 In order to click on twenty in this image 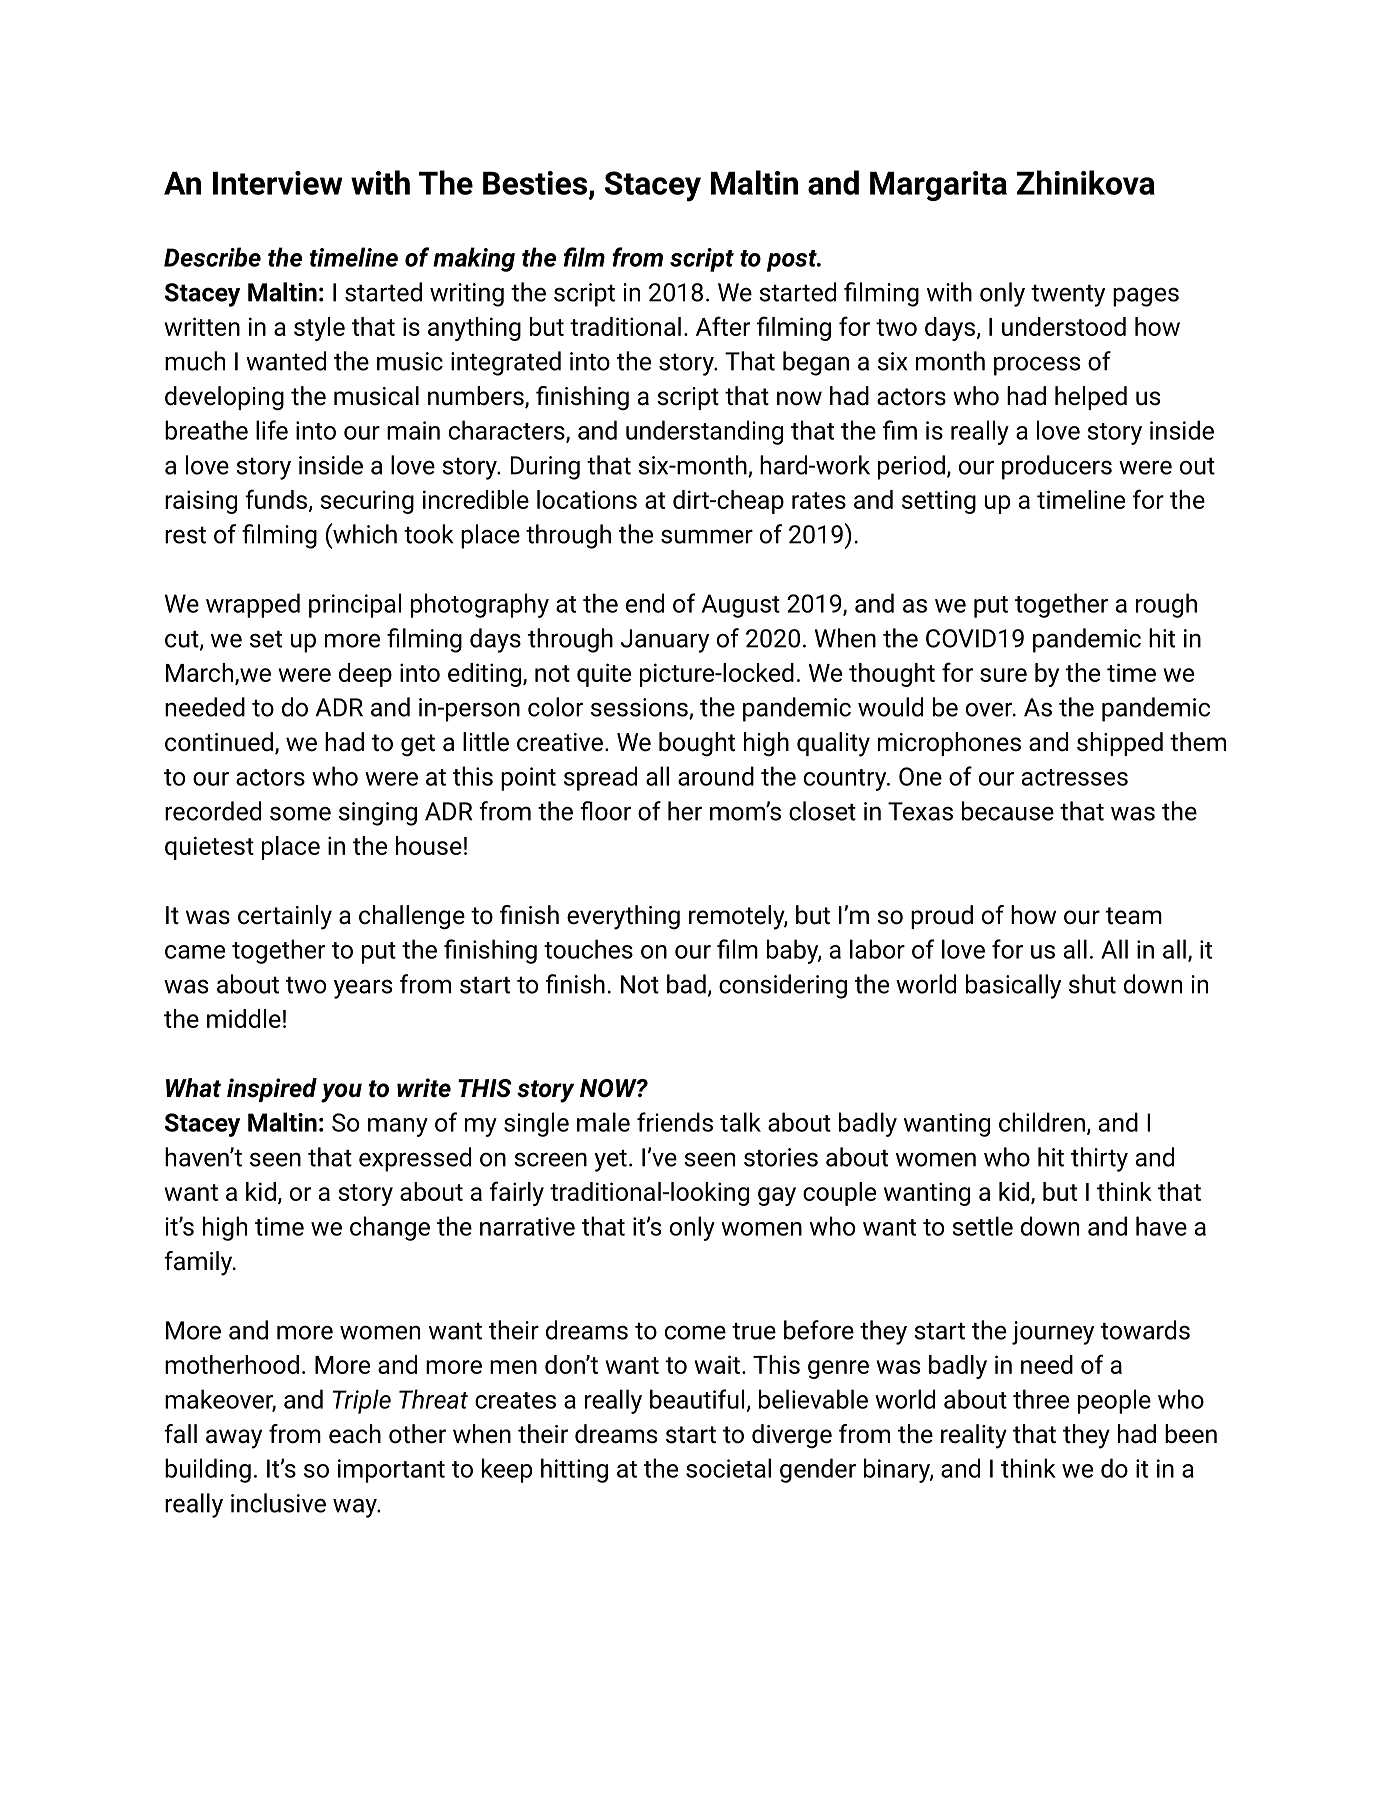, I will do `click(1068, 295)`.
